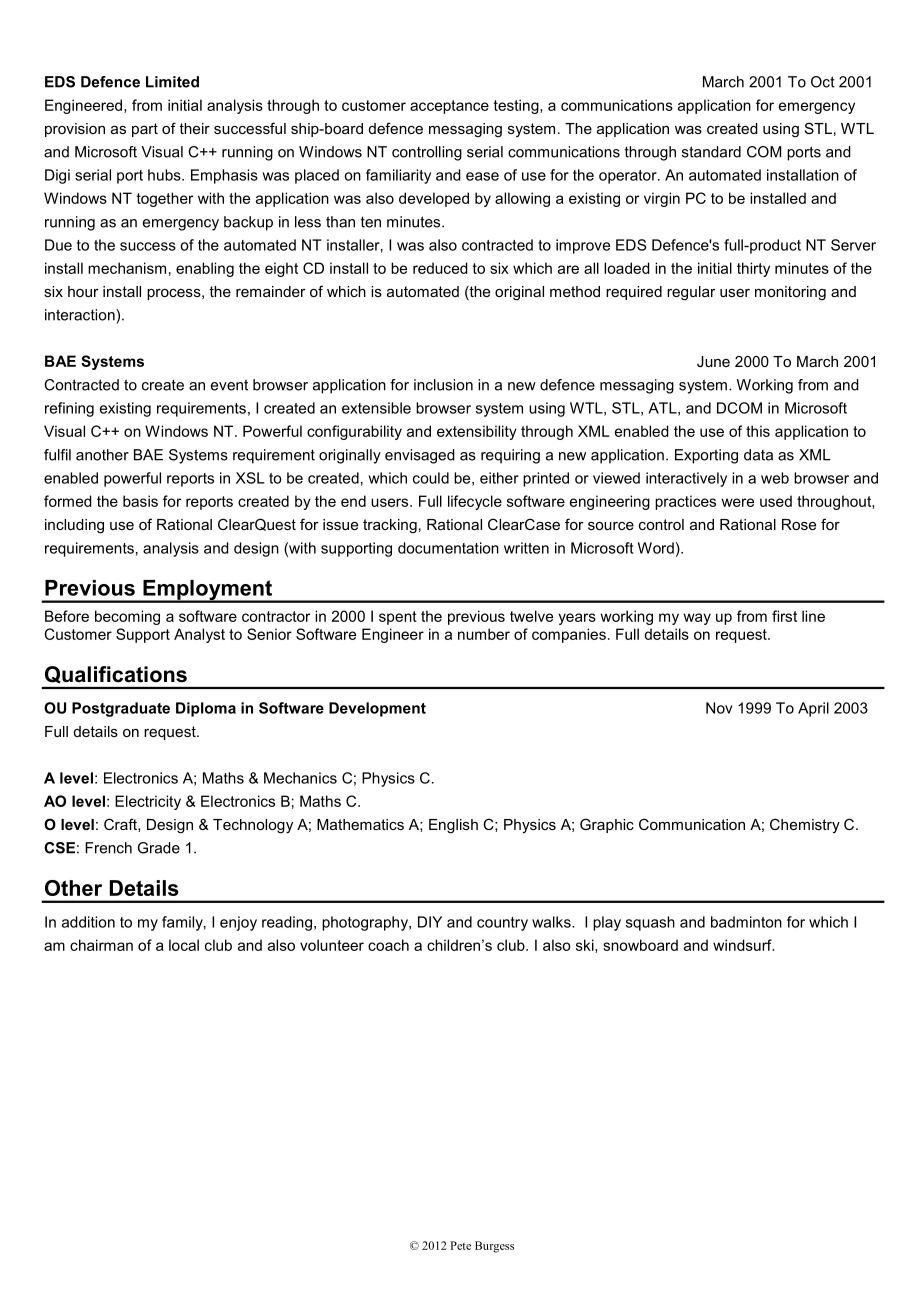 This screenshot has height=1308, width=924. I want to click on number, so click(484, 634).
